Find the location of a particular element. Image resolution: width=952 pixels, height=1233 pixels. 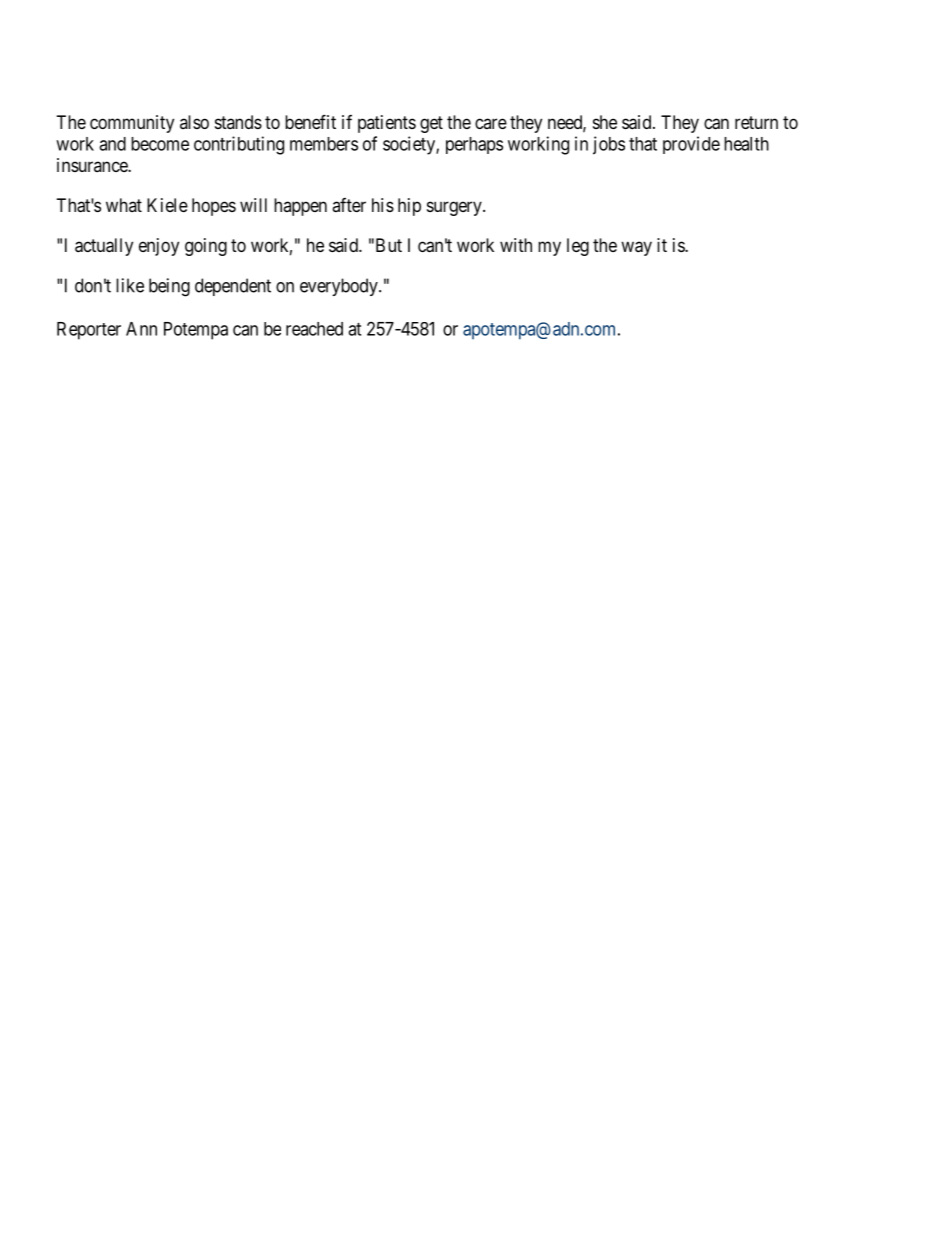

hopes is located at coordinates (214, 207).
